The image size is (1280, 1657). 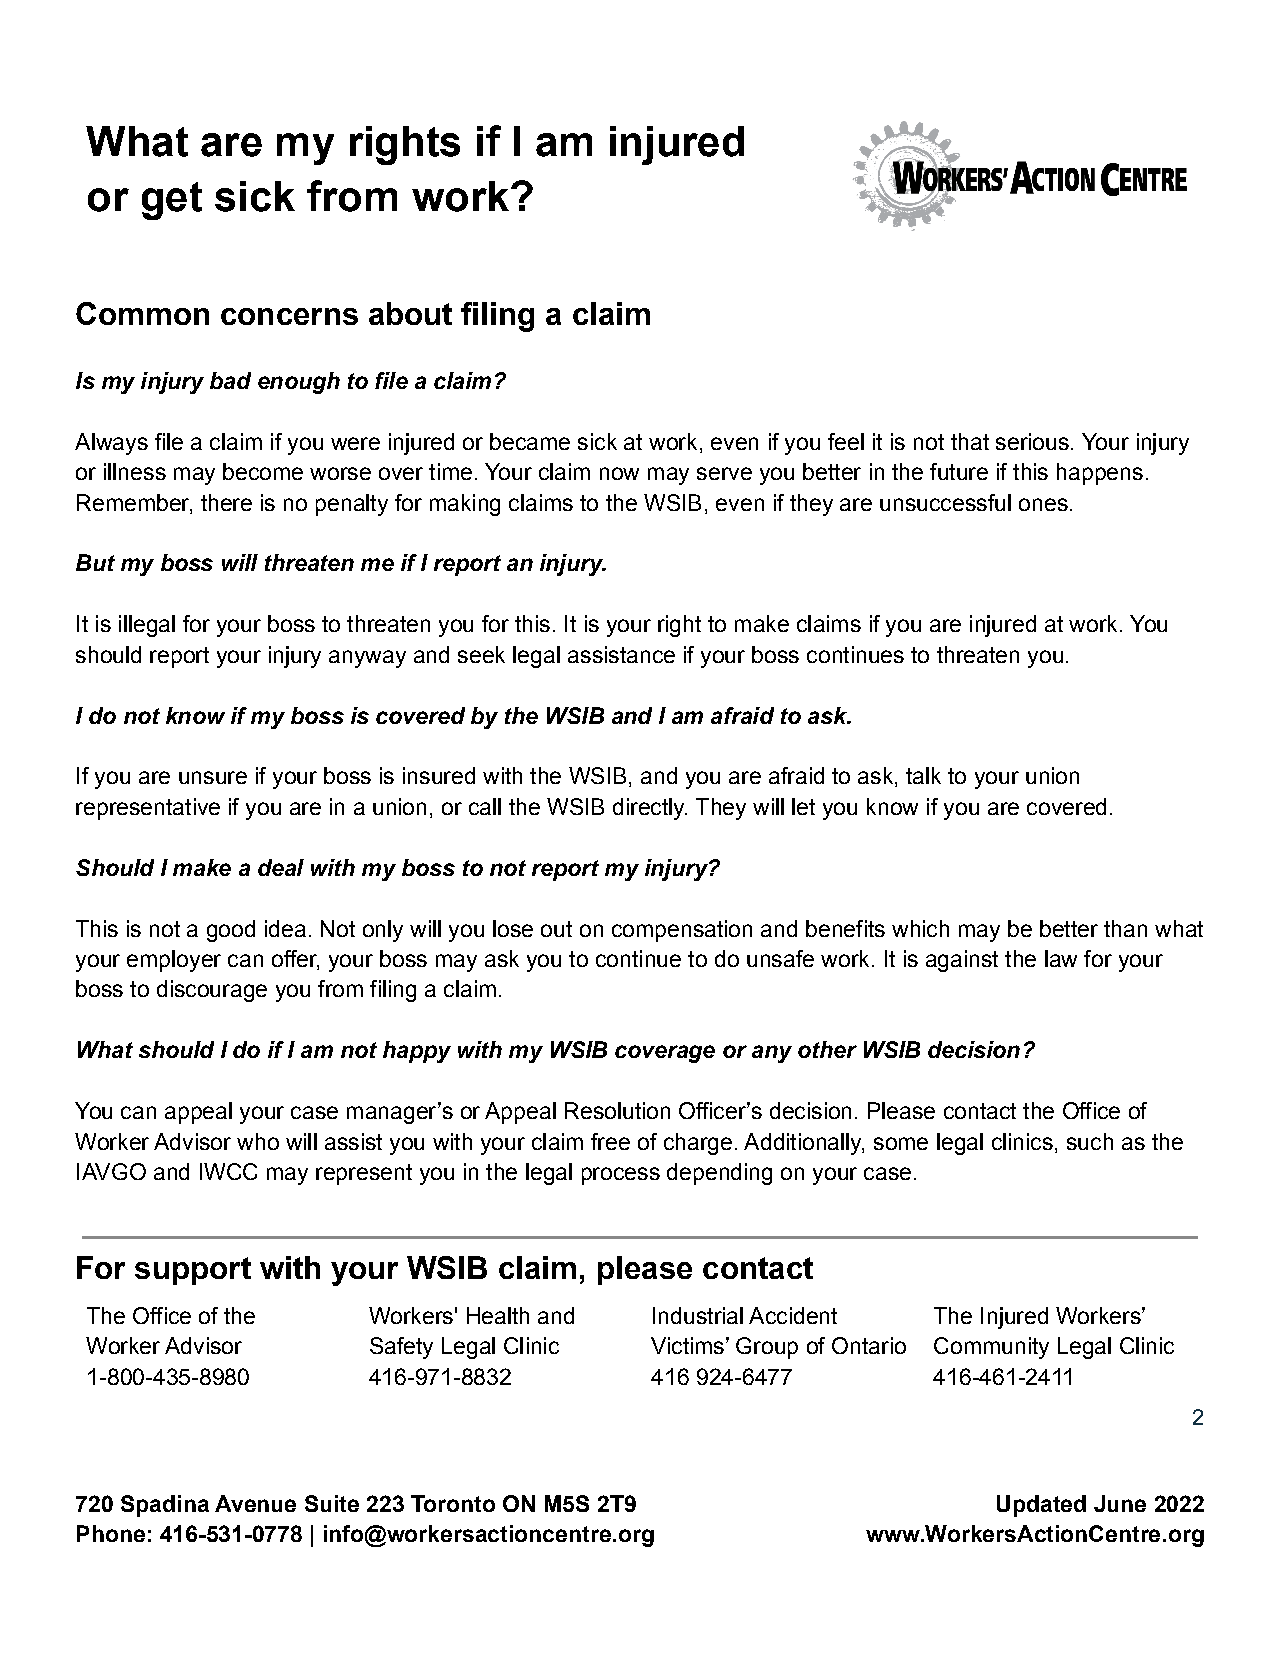 What do you see at coordinates (621, 1176) in the page?
I see `process` at bounding box center [621, 1176].
